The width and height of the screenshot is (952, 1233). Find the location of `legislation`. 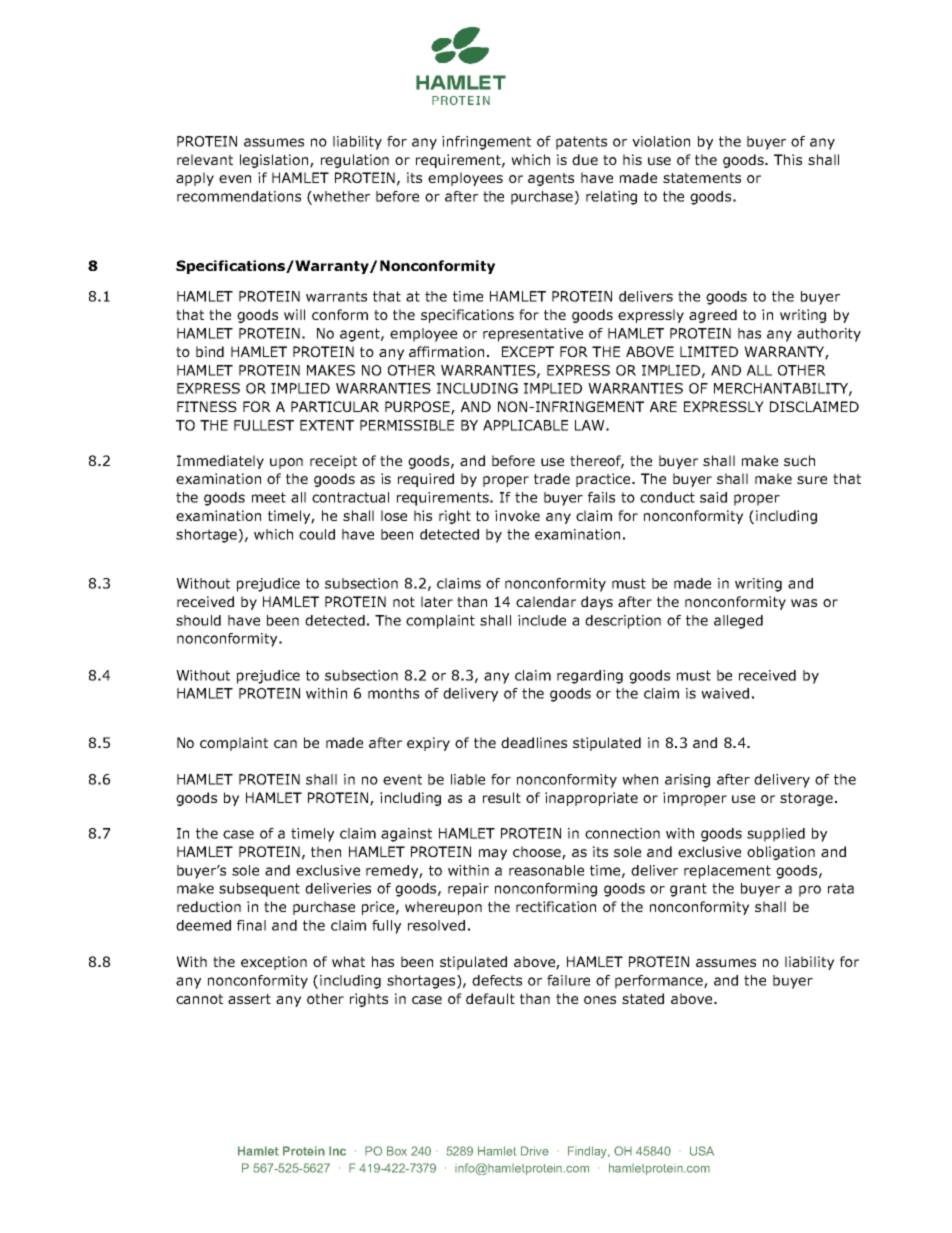

legislation is located at coordinates (275, 161).
